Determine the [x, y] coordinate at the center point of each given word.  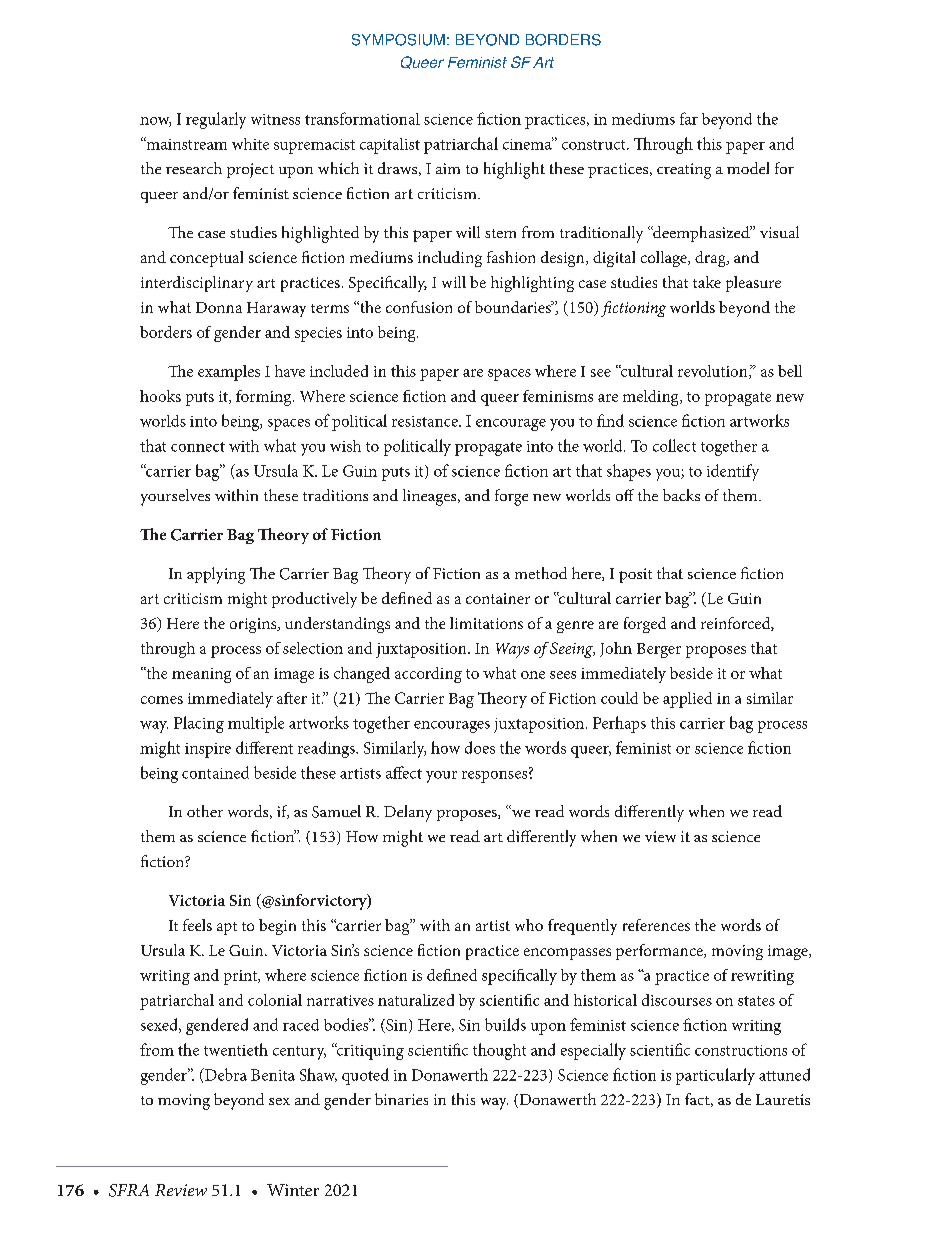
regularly [216, 120]
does [480, 747]
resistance [426, 421]
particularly [715, 1076]
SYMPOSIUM [398, 40]
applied [687, 700]
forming [265, 398]
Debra [225, 1074]
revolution [714, 372]
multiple [256, 724]
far [689, 118]
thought [499, 1051]
